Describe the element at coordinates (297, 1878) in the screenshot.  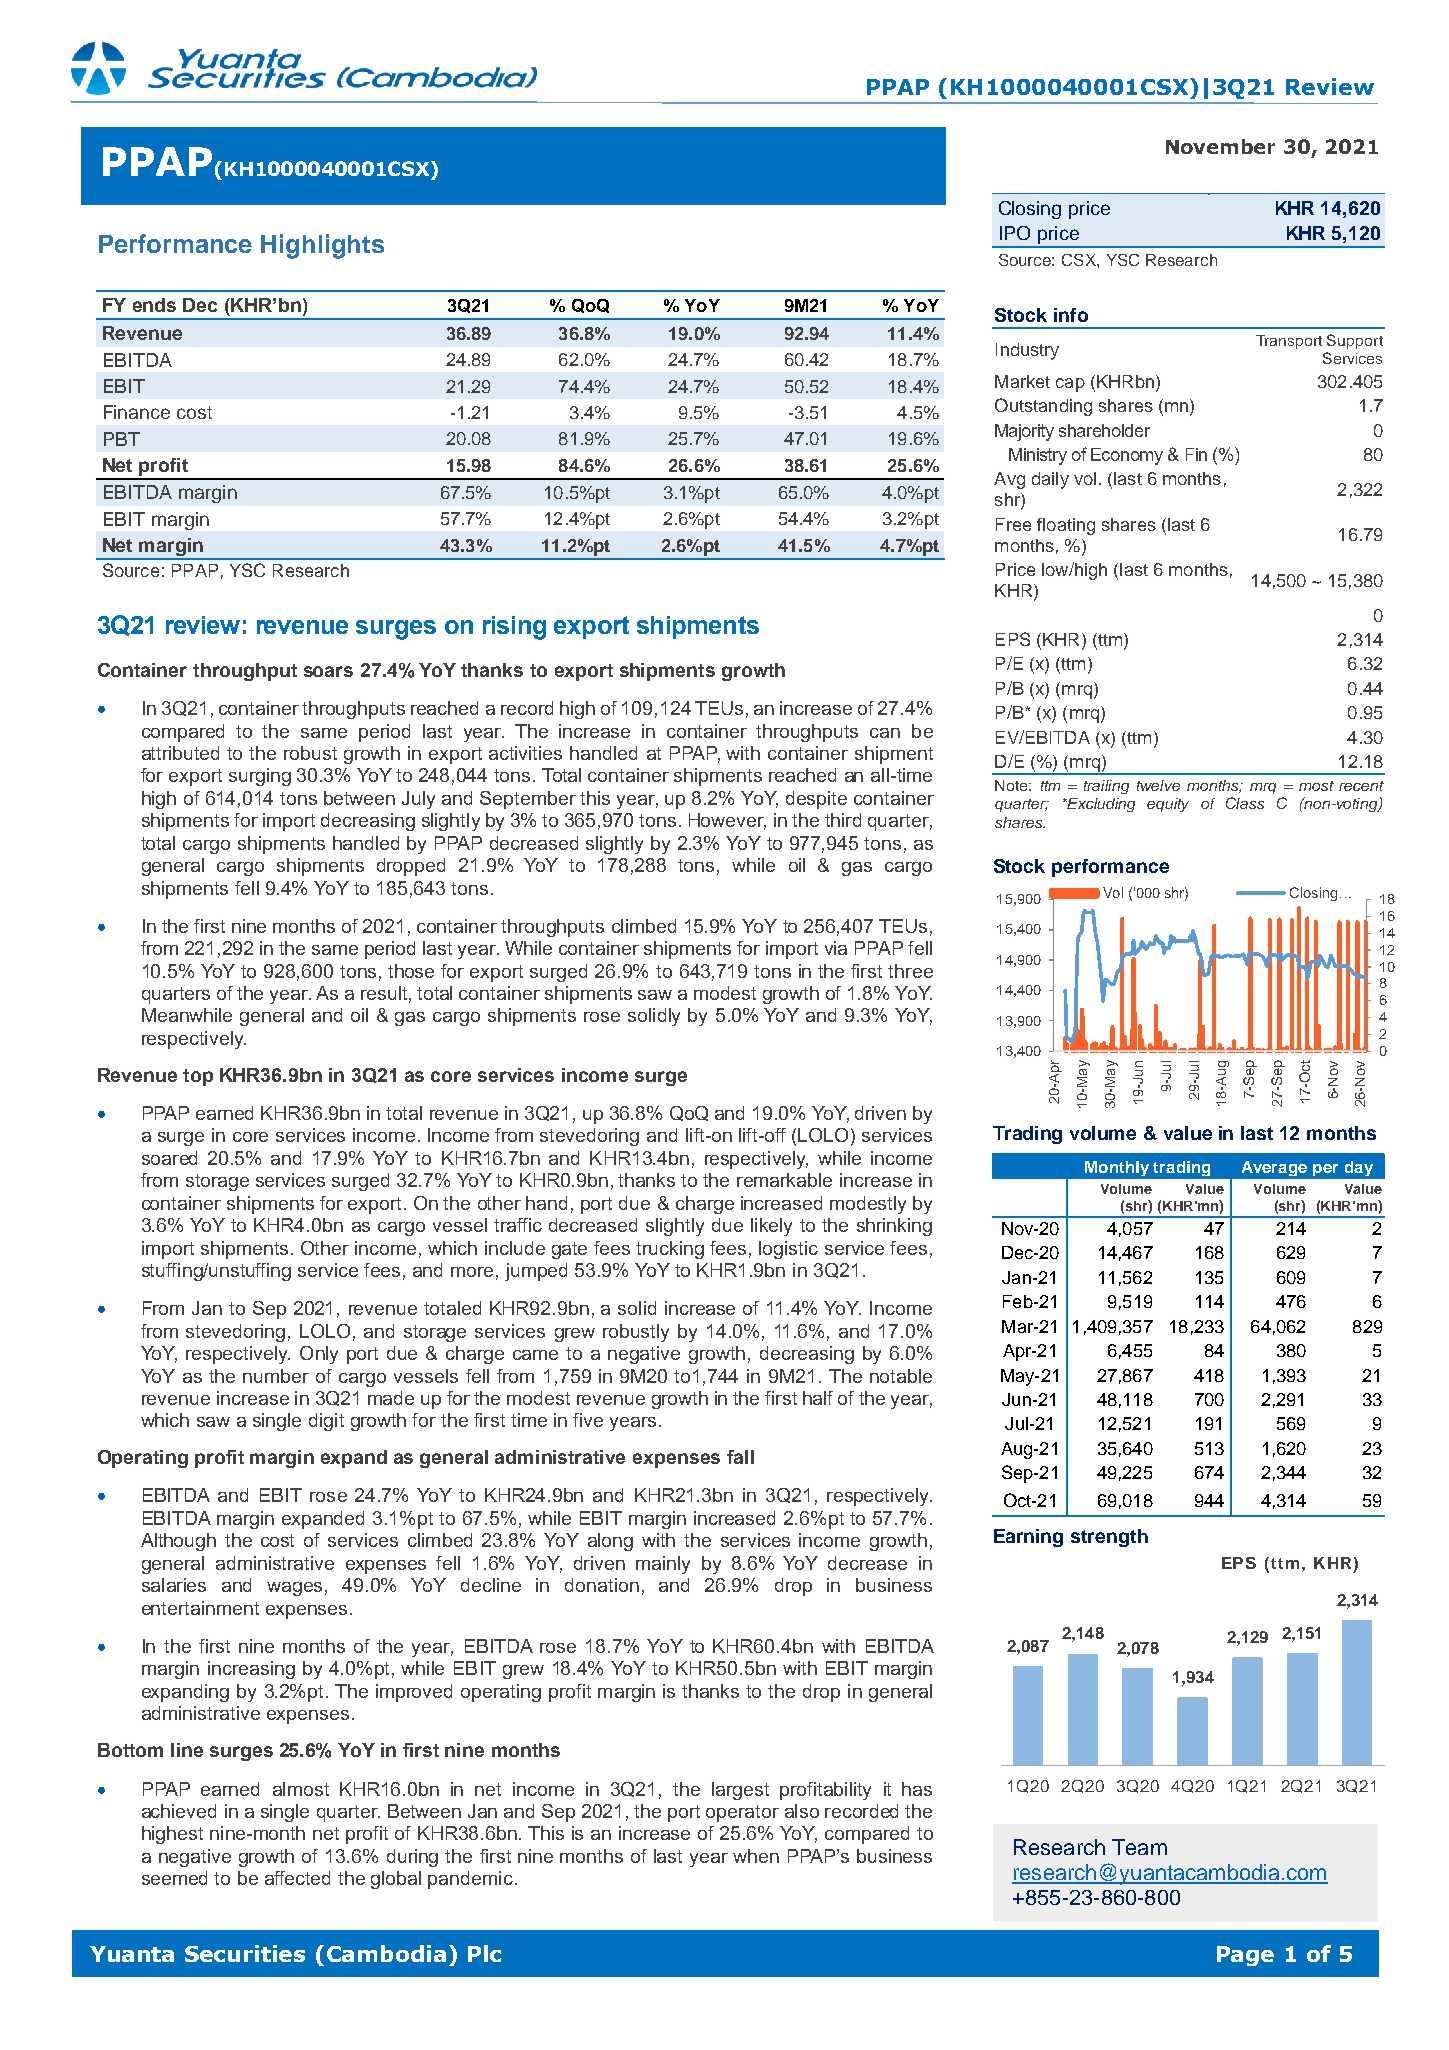
I see `affected` at that location.
